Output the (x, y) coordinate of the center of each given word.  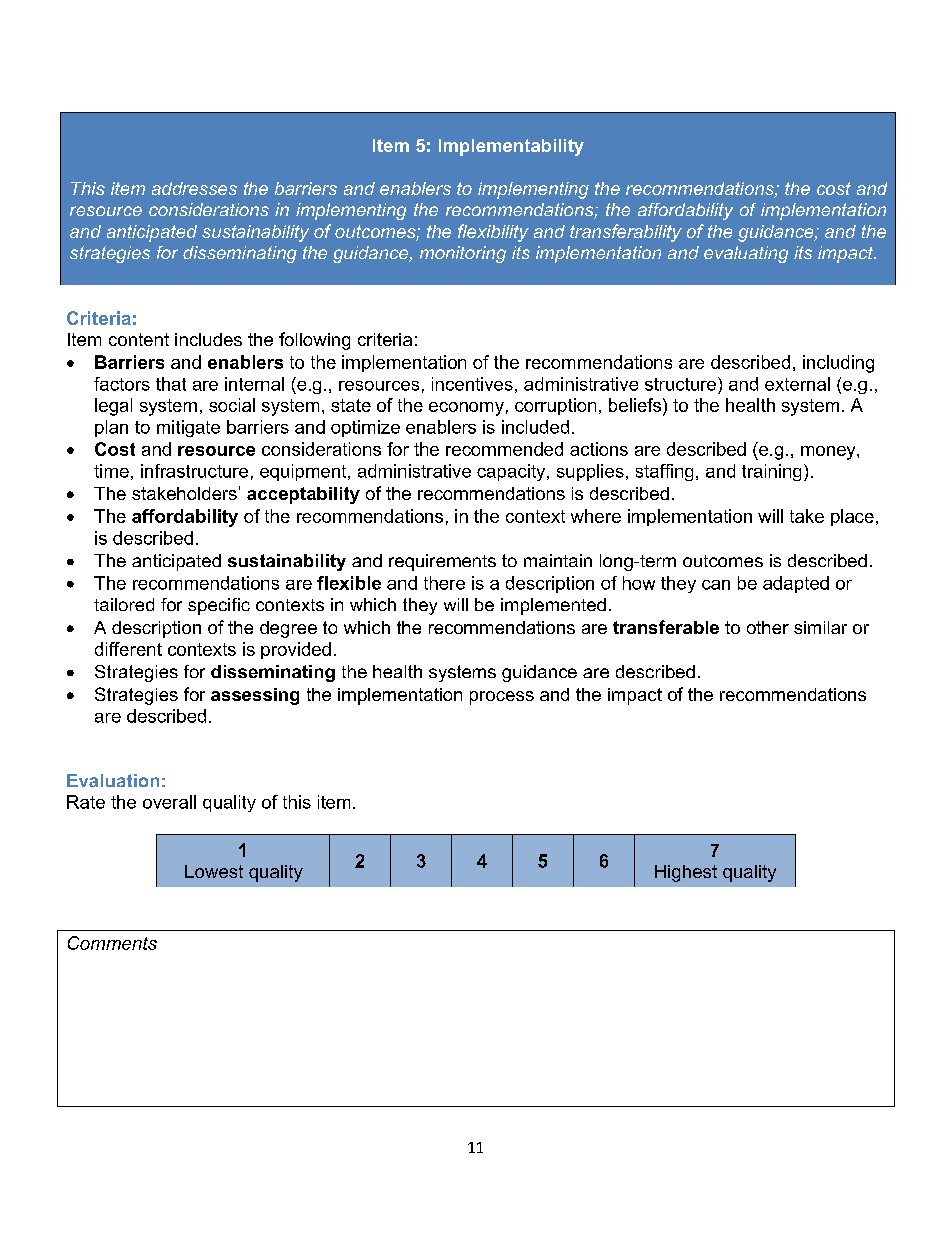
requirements (442, 562)
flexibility (493, 233)
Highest (686, 873)
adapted (796, 584)
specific (219, 606)
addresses (194, 188)
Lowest (214, 871)
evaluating (746, 254)
